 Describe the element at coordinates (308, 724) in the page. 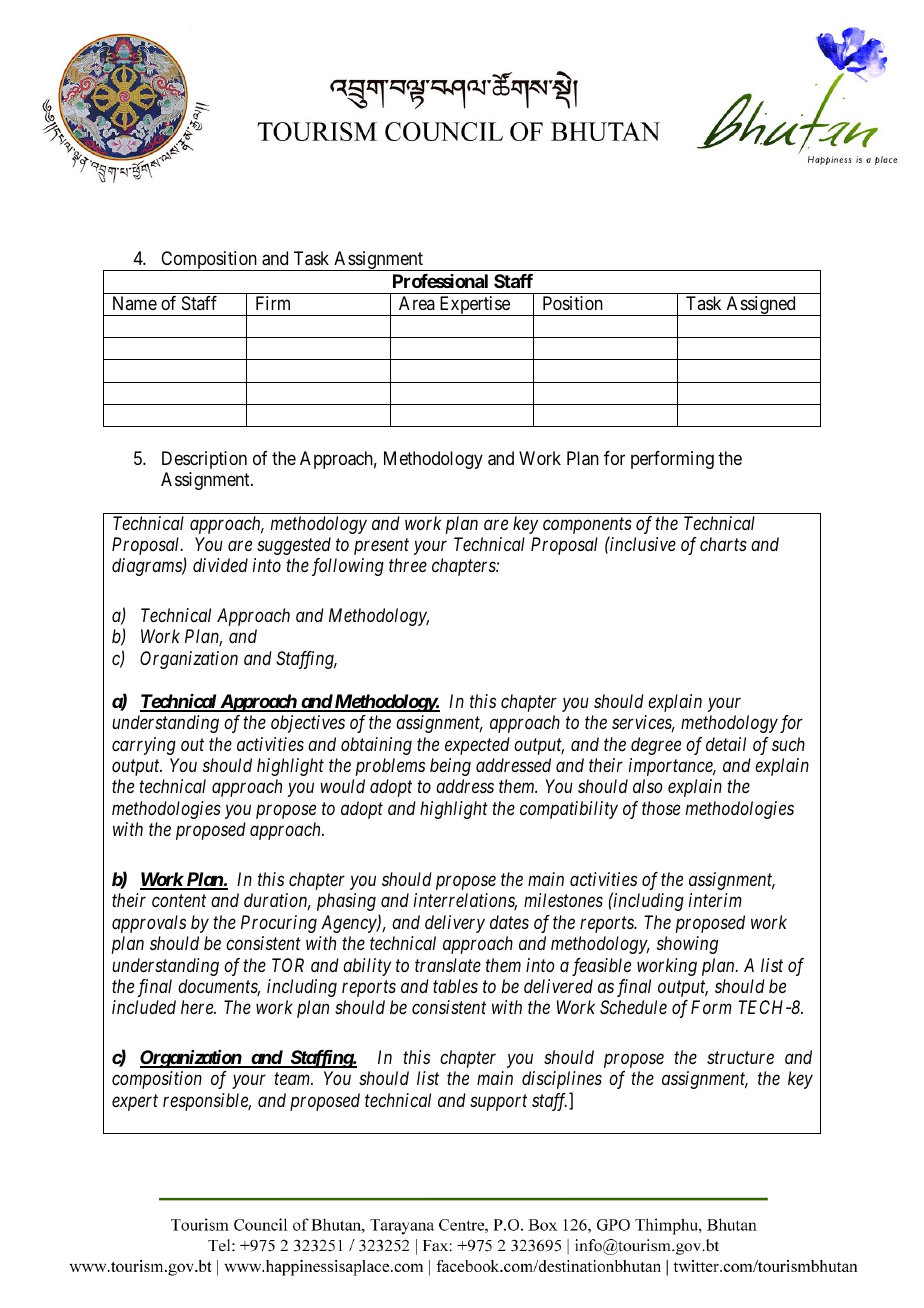

I see `objectives` at that location.
